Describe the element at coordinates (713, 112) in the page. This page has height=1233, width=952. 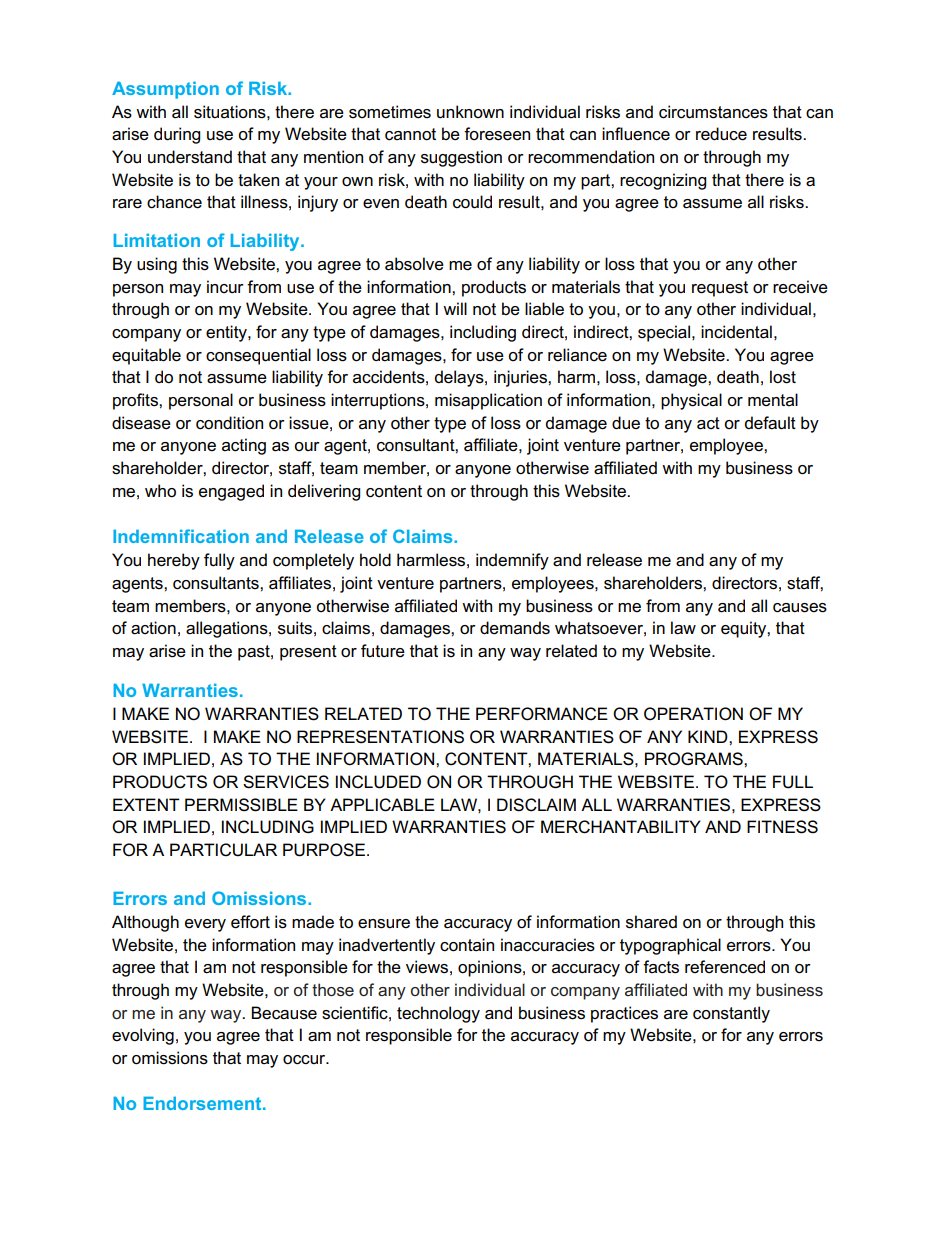
I see `circumstances` at that location.
